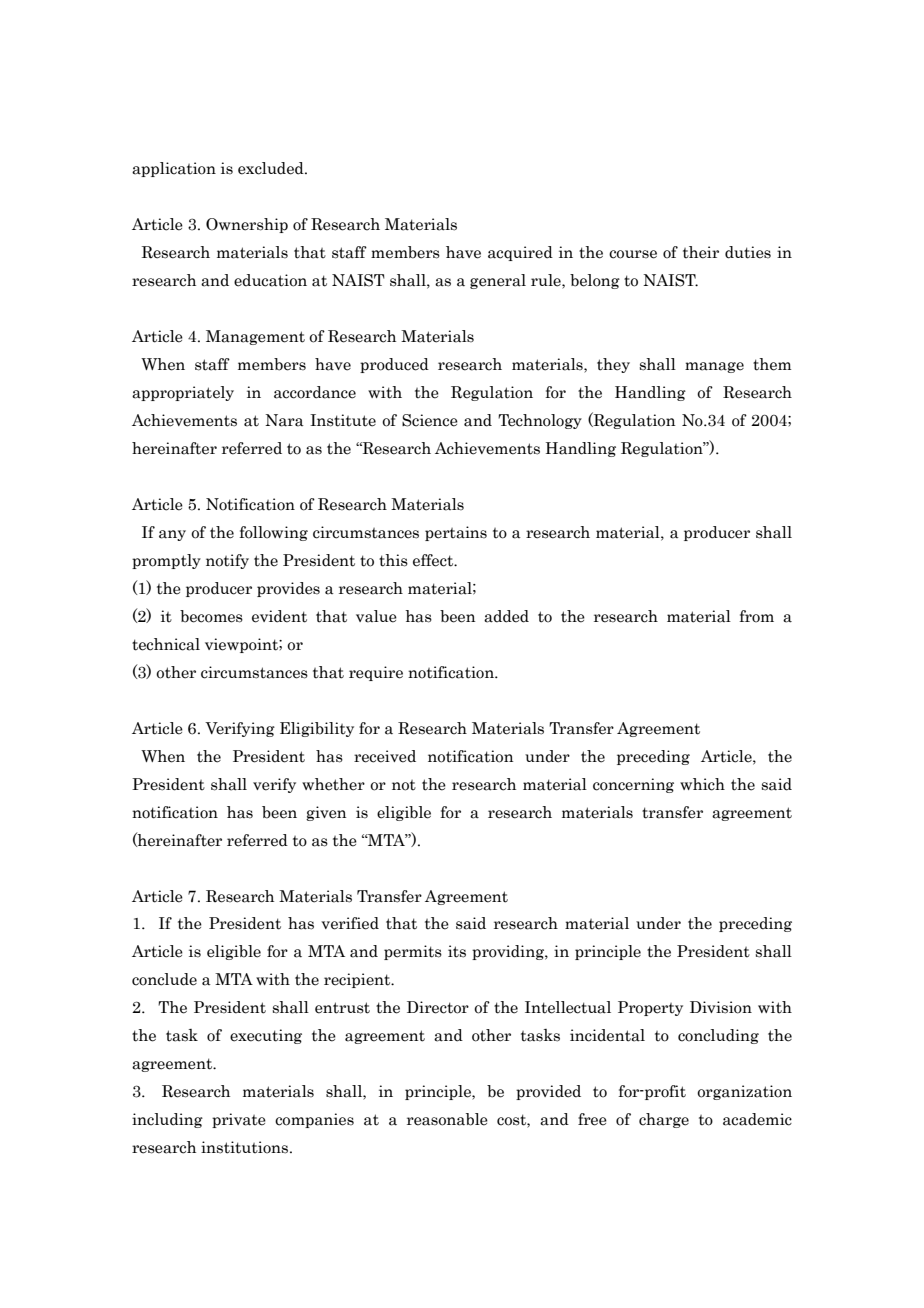 The image size is (924, 1308). Describe the element at coordinates (239, 1120) in the image. I see `private` at that location.
